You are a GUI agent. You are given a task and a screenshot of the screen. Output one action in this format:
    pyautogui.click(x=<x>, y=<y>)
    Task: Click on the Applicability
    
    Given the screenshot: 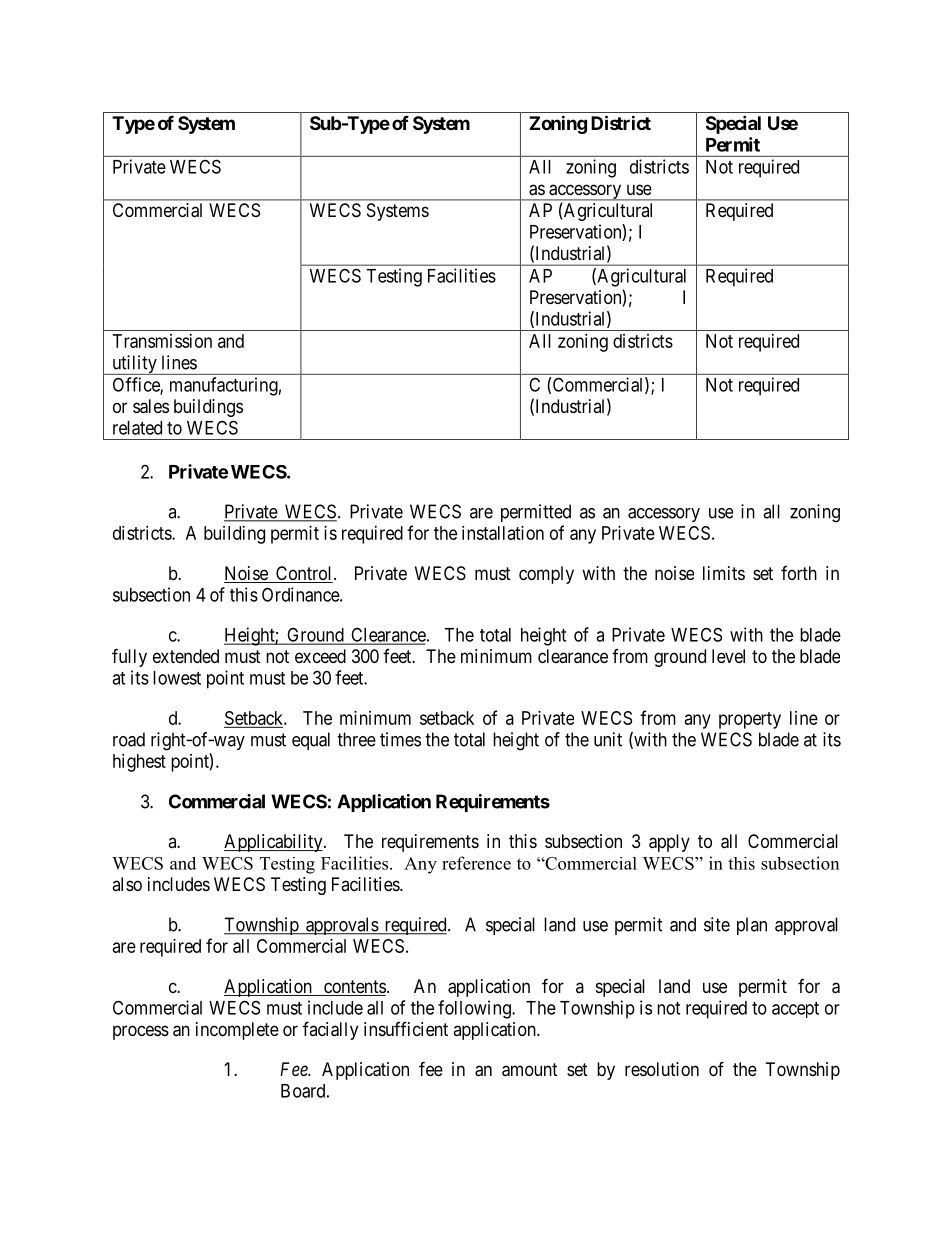 What is the action you would take?
    pyautogui.click(x=274, y=843)
